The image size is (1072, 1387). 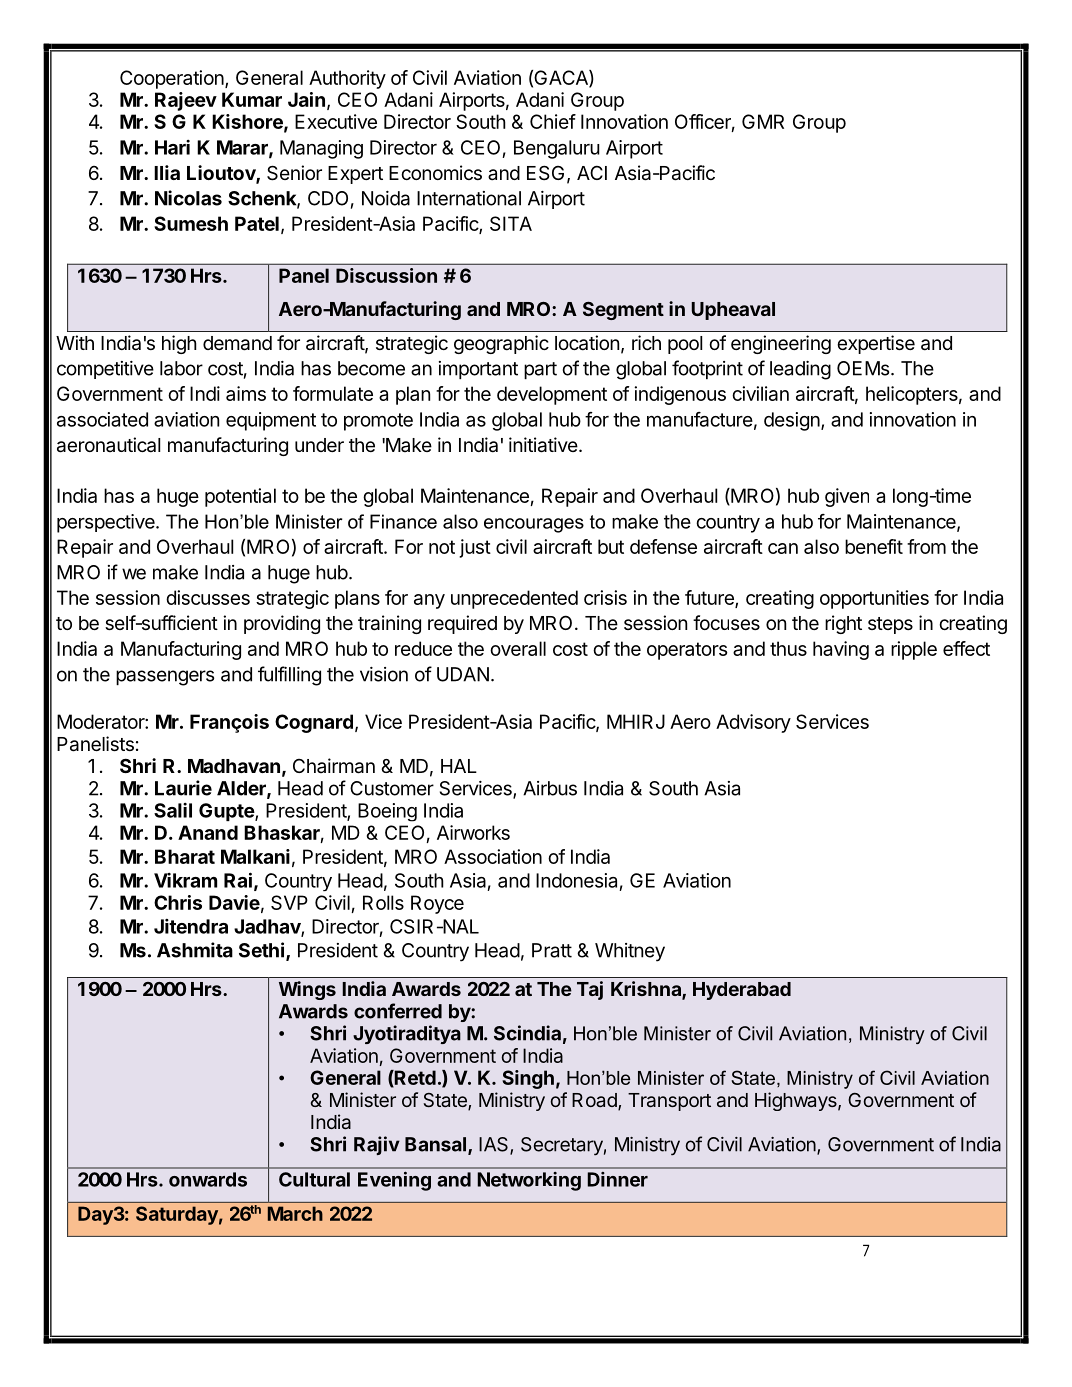 What do you see at coordinates (178, 902) in the image?
I see `Chris` at bounding box center [178, 902].
